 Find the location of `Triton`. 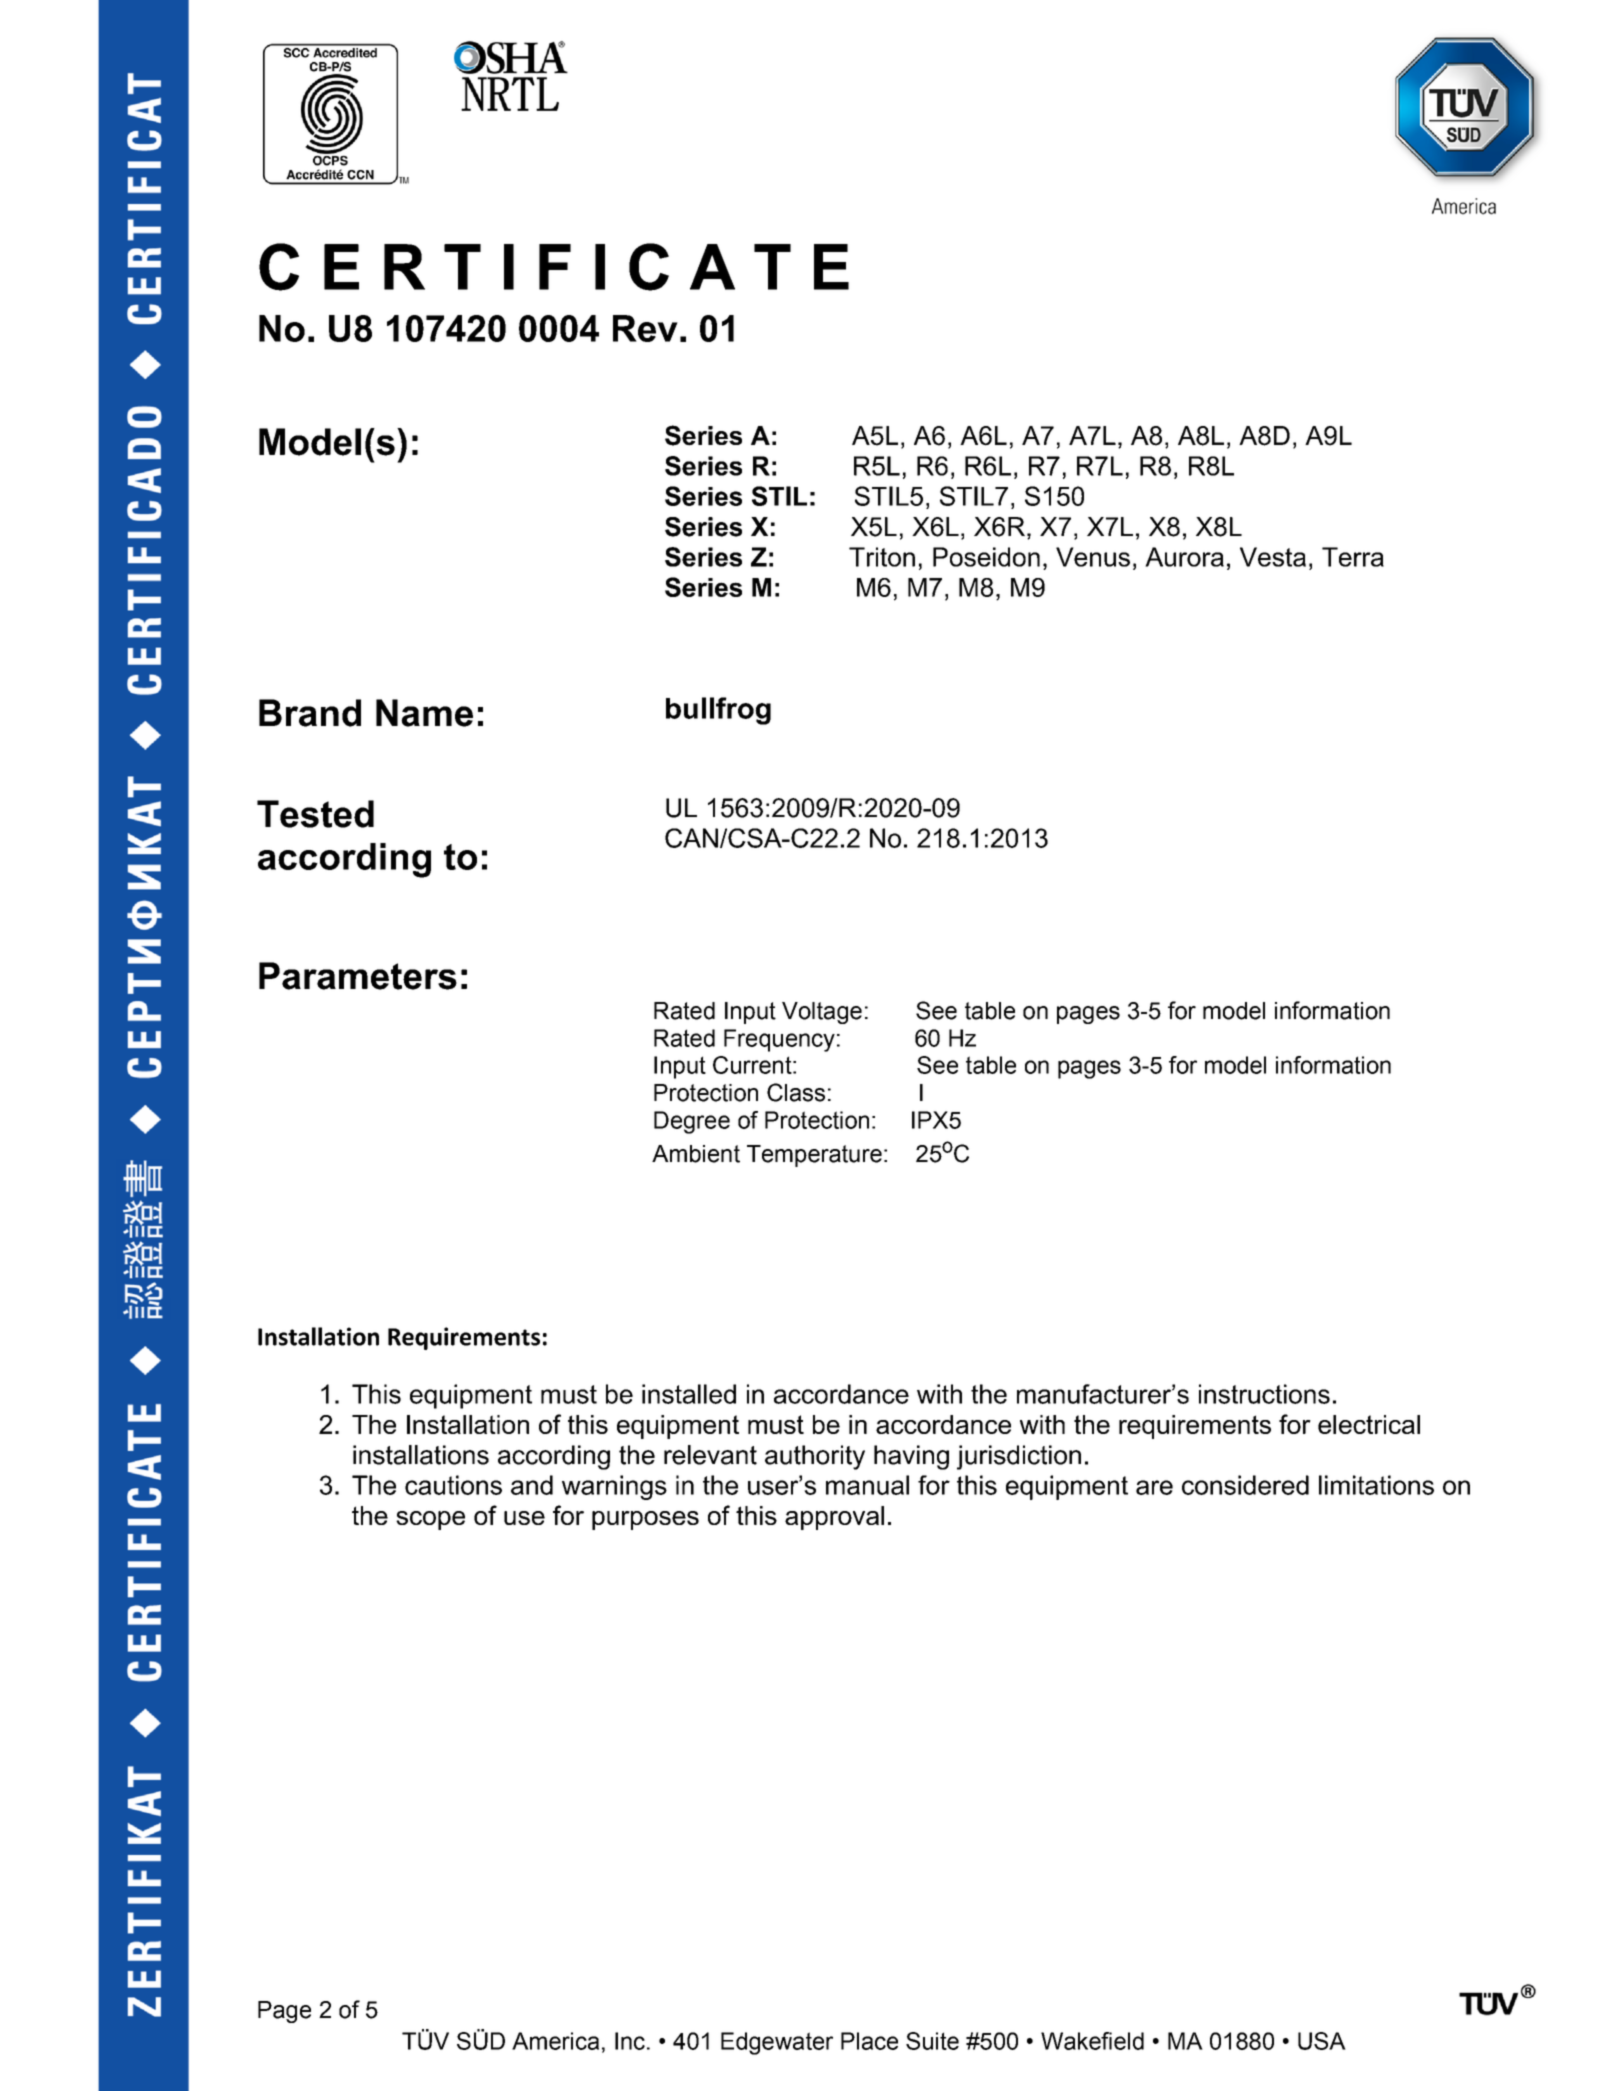

Triton is located at coordinates (882, 557).
